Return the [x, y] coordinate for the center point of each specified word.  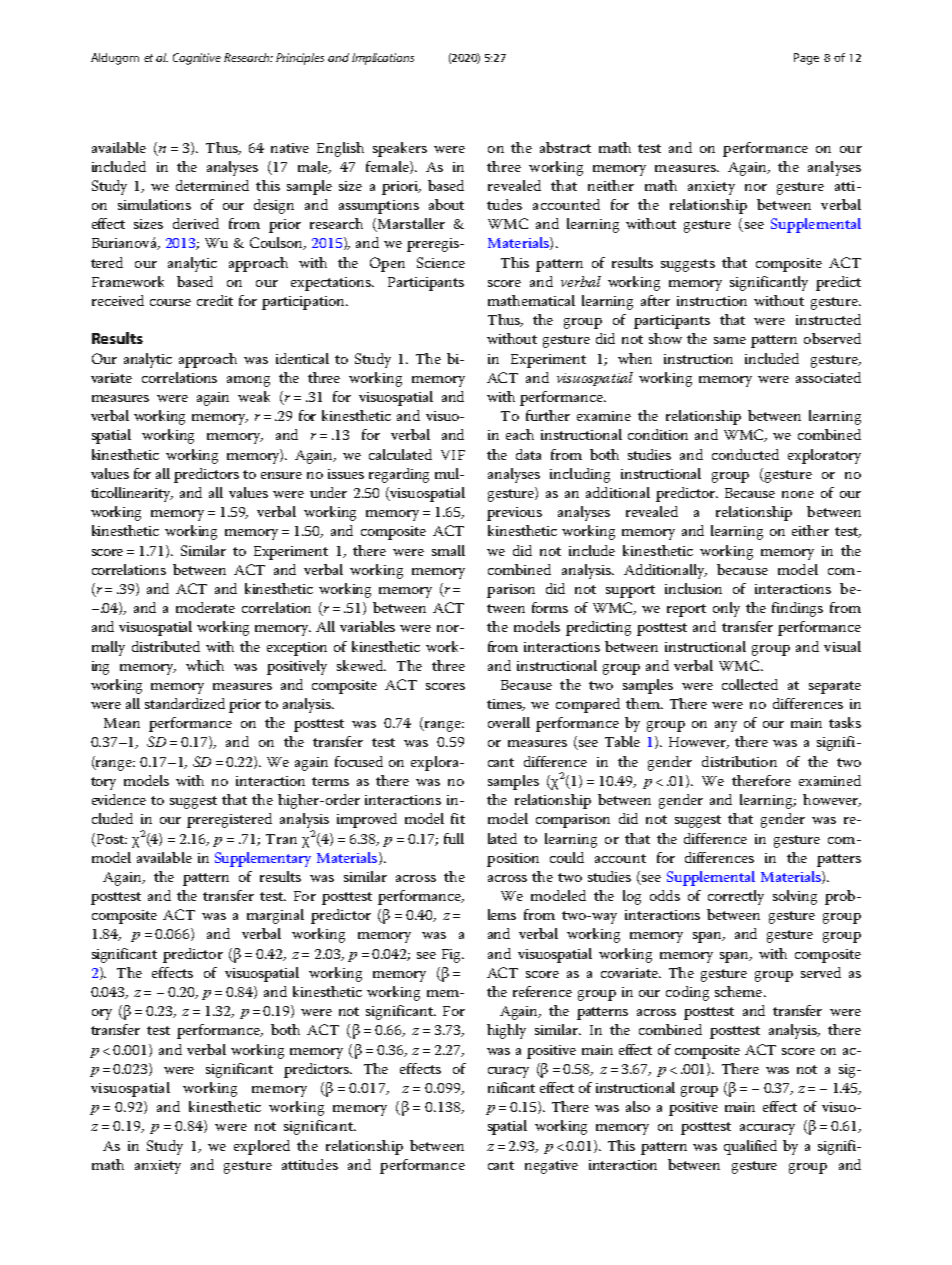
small [448, 550]
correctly [736, 897]
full [454, 838]
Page [806, 59]
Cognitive [197, 59]
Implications [383, 59]
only [726, 609]
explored [262, 1147]
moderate [205, 607]
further [548, 415]
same [730, 340]
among [248, 381]
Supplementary [263, 859]
